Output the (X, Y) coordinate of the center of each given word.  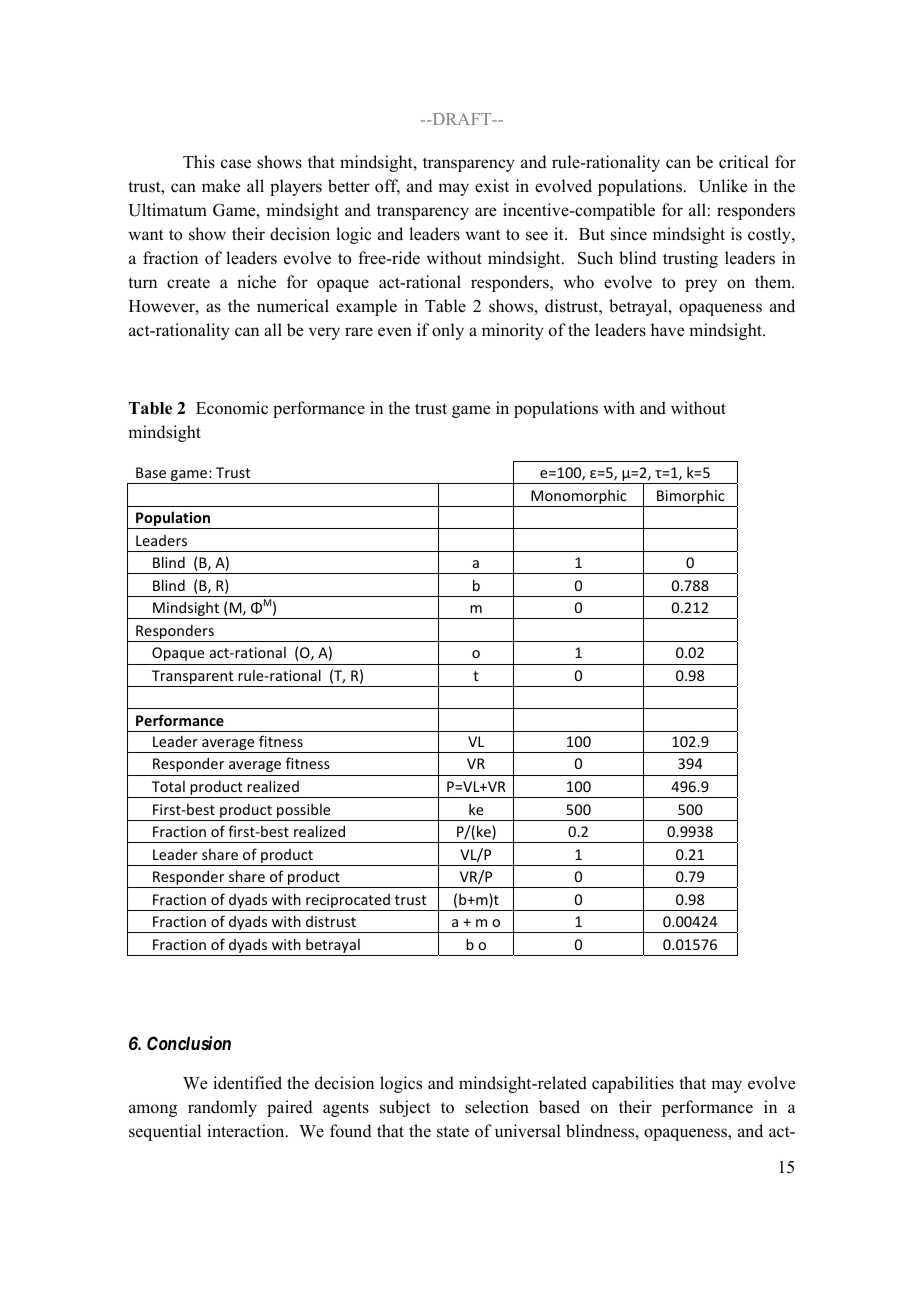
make (221, 186)
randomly (222, 1108)
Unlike (723, 186)
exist (492, 186)
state (453, 1132)
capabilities (633, 1084)
